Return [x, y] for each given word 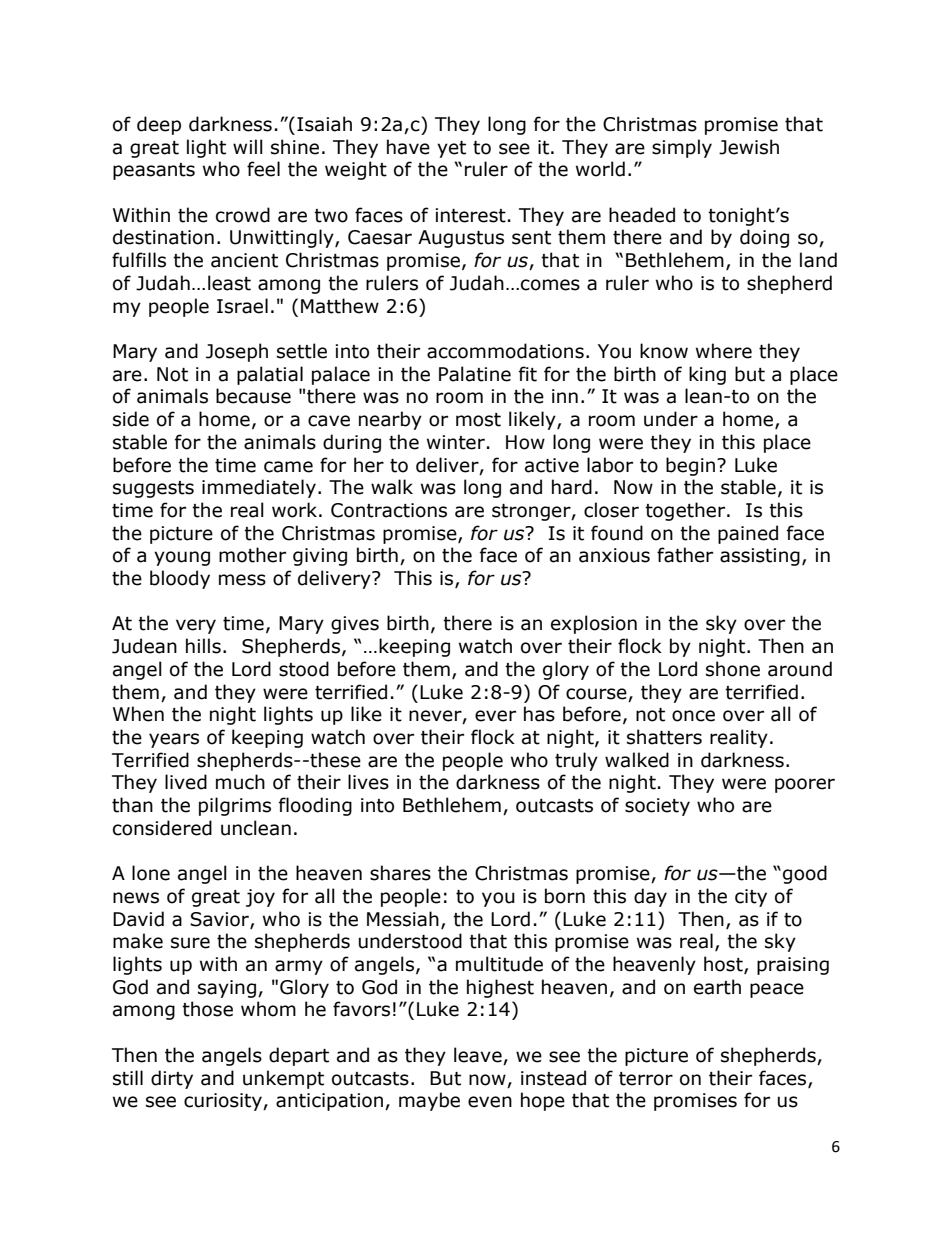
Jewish [749, 147]
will [248, 146]
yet [451, 149]
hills [203, 646]
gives [355, 625]
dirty [172, 1079]
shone [733, 669]
